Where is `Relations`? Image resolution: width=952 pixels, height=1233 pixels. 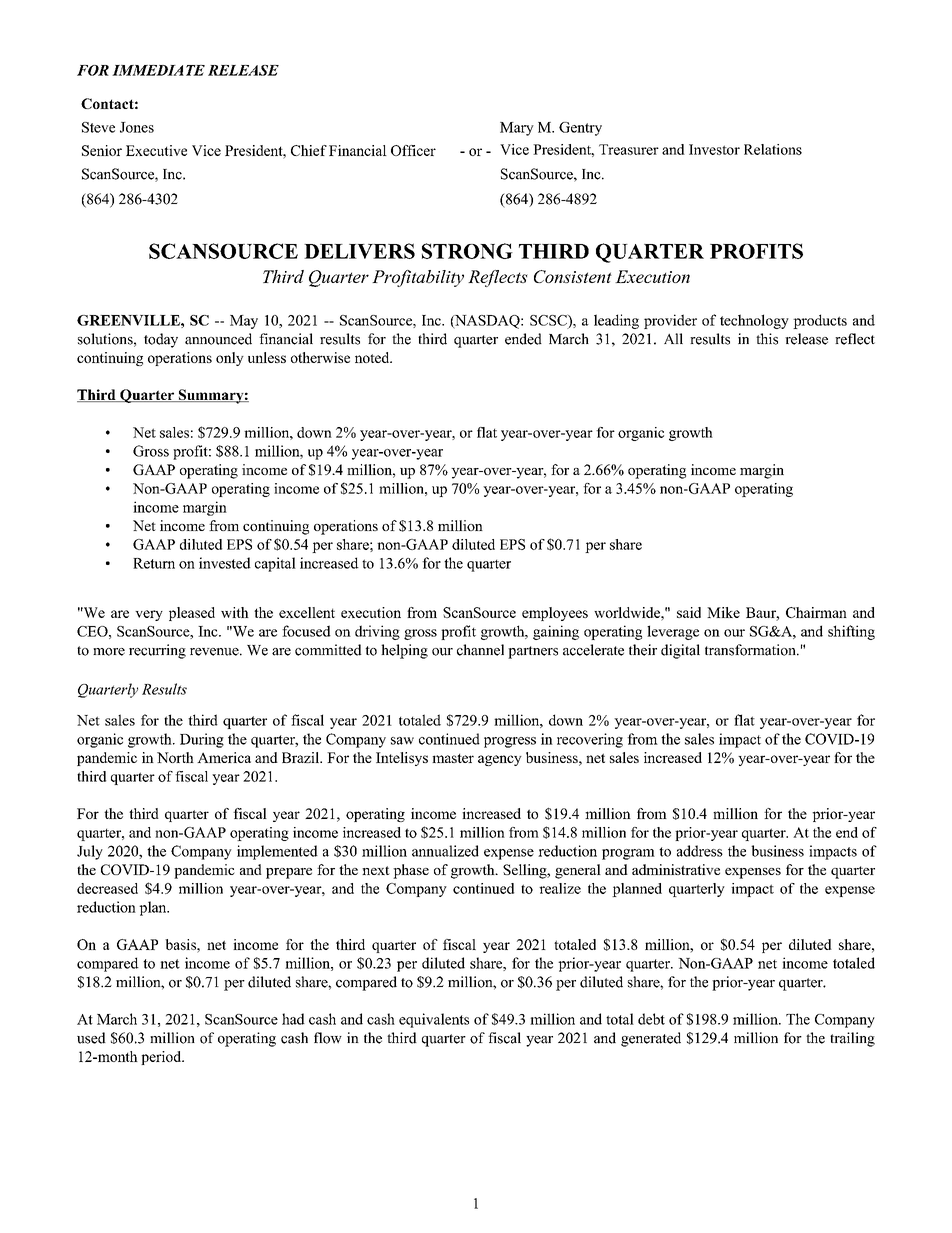
Relations is located at coordinates (773, 149).
